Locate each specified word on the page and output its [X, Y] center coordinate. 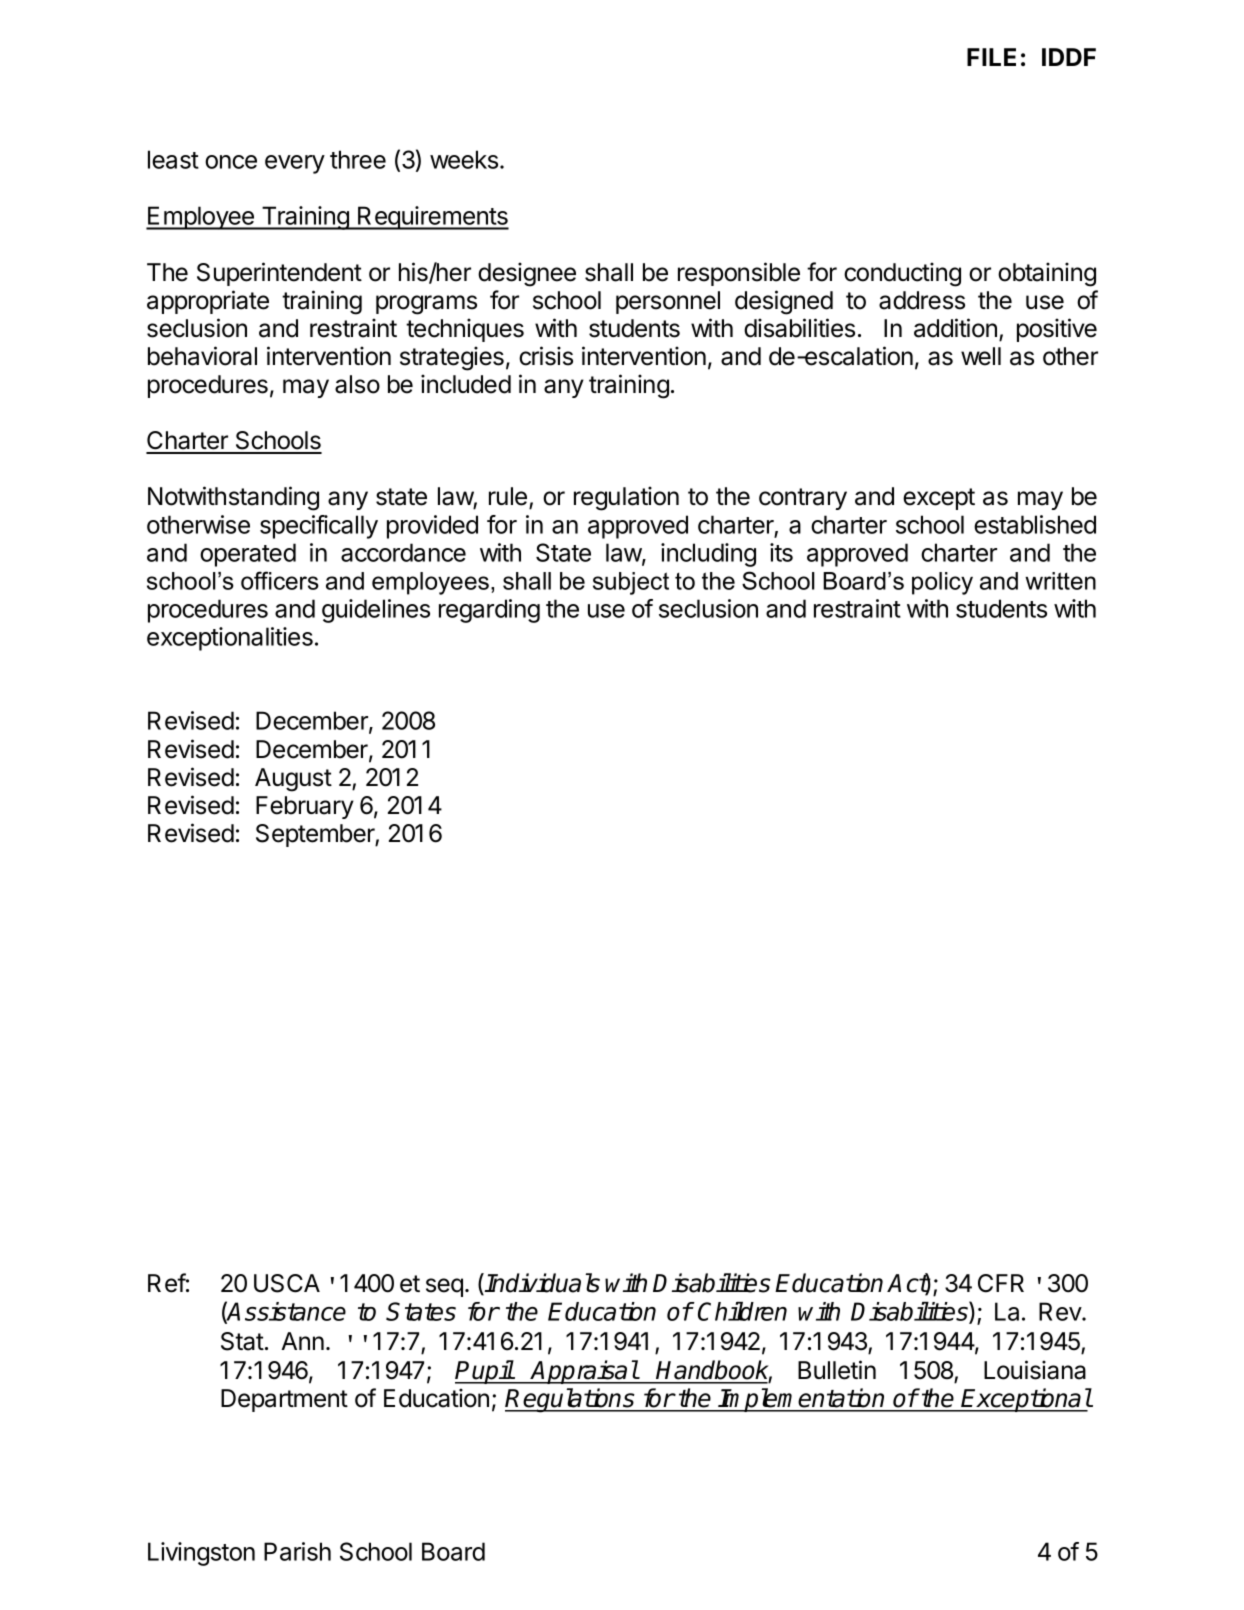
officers [280, 580]
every [295, 164]
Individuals [542, 1283]
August [293, 780]
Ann [302, 1341]
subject [631, 583]
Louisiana [1035, 1370]
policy [942, 583]
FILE [991, 57]
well [981, 356]
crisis [546, 356]
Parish [297, 1551]
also [357, 384]
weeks [464, 159]
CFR [1001, 1283]
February [305, 807]
